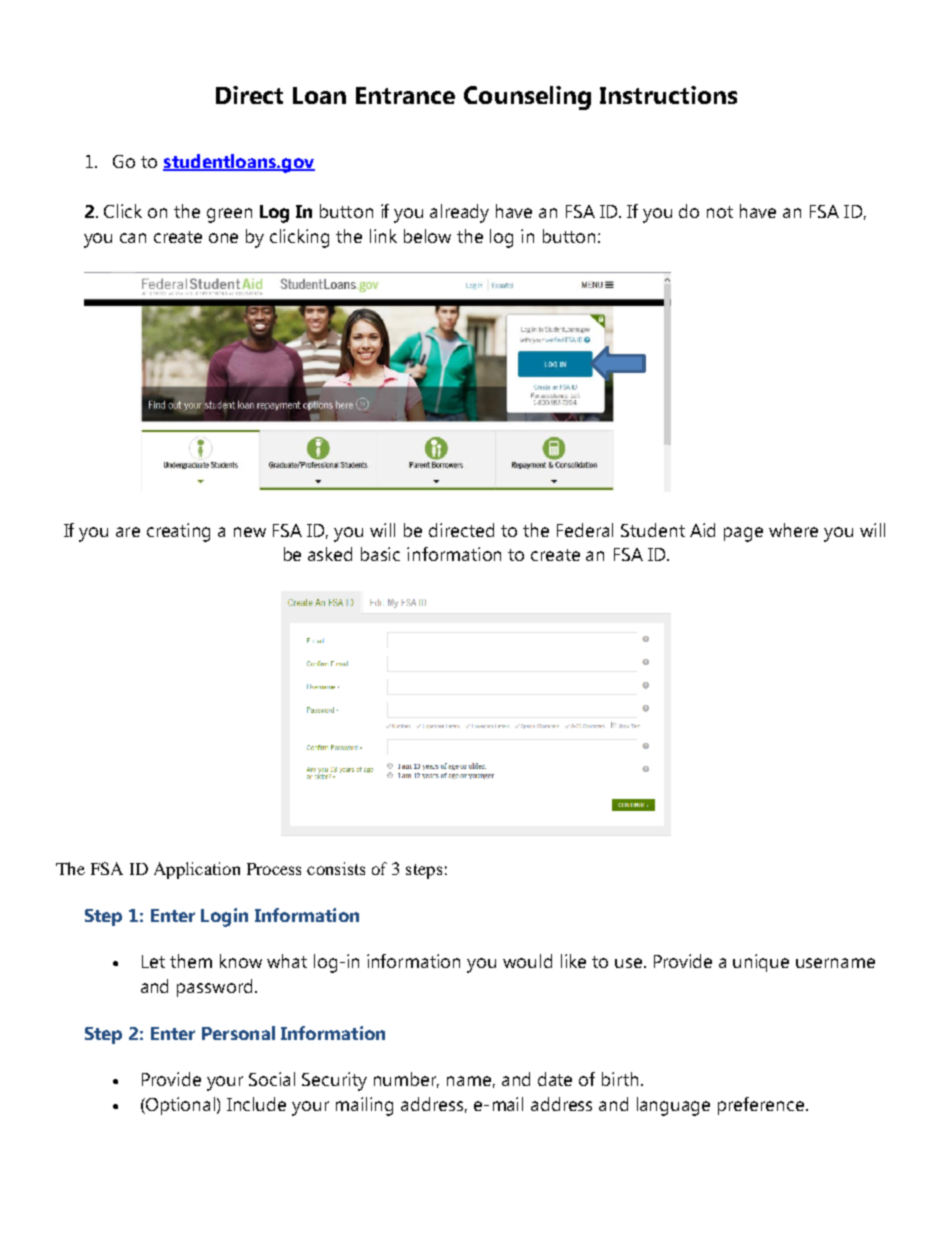  What do you see at coordinates (761, 963) in the screenshot?
I see `unique` at bounding box center [761, 963].
